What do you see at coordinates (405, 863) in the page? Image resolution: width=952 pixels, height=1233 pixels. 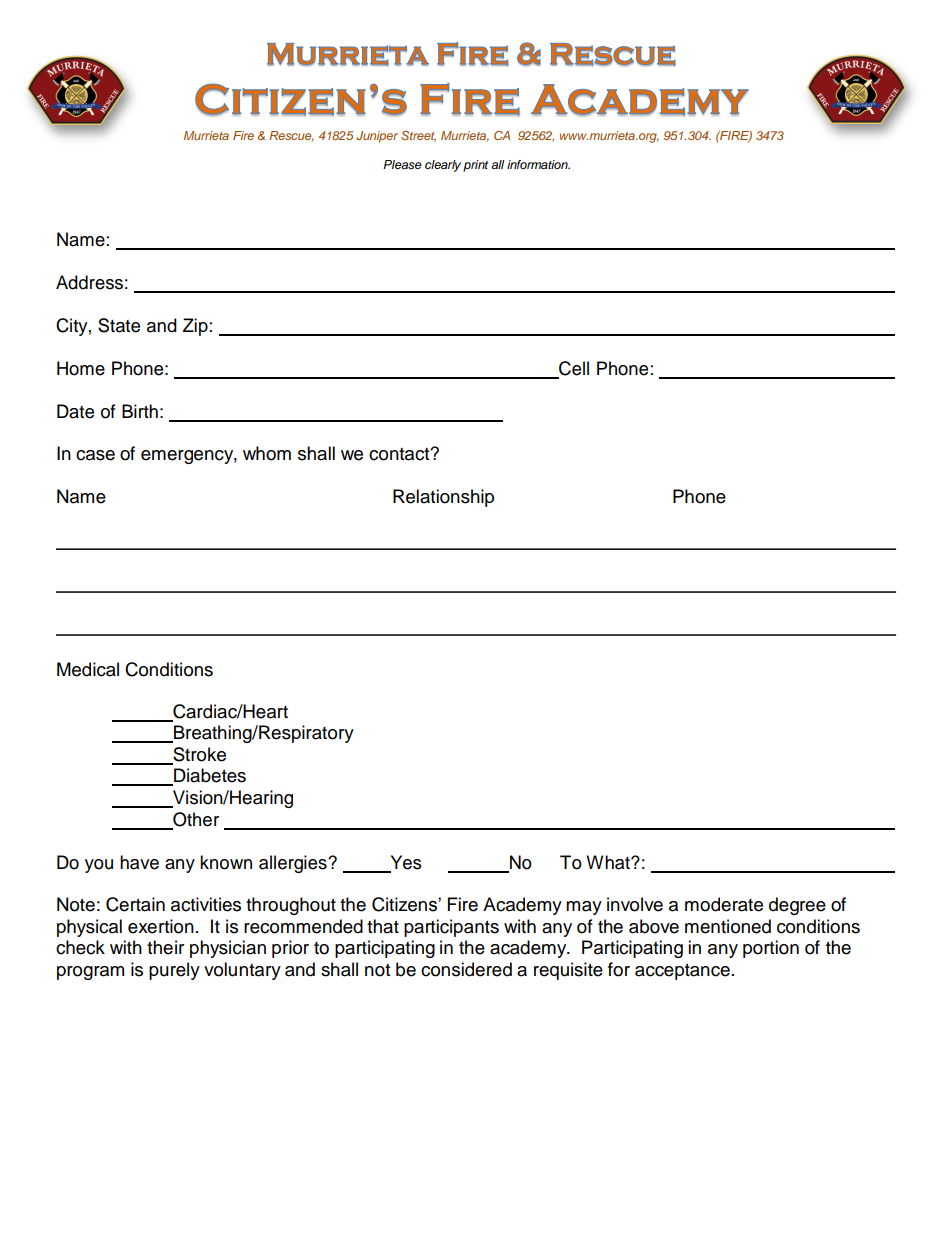 I see `Yes` at bounding box center [405, 863].
